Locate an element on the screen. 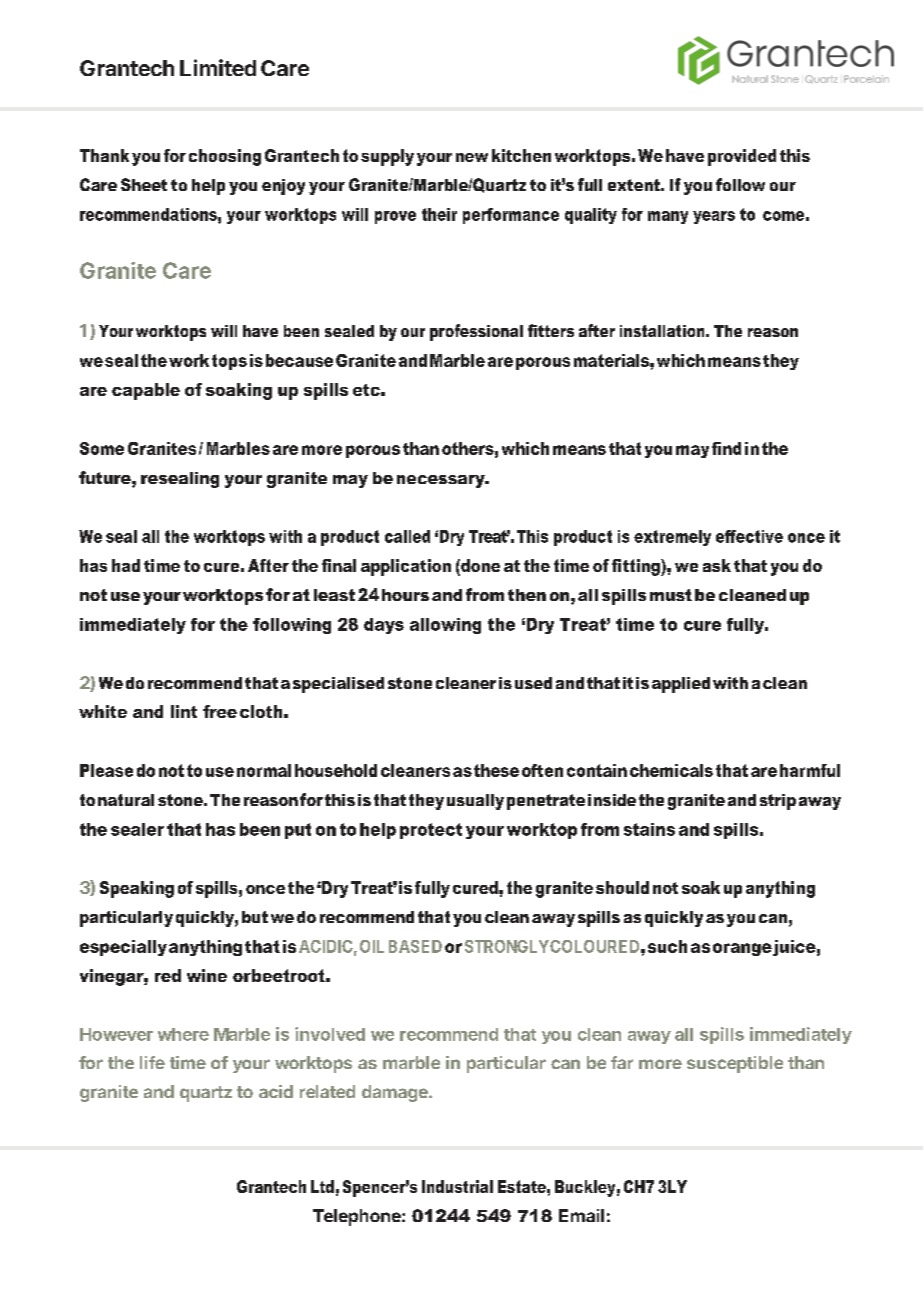 The image size is (924, 1313). new is located at coordinates (472, 157).
